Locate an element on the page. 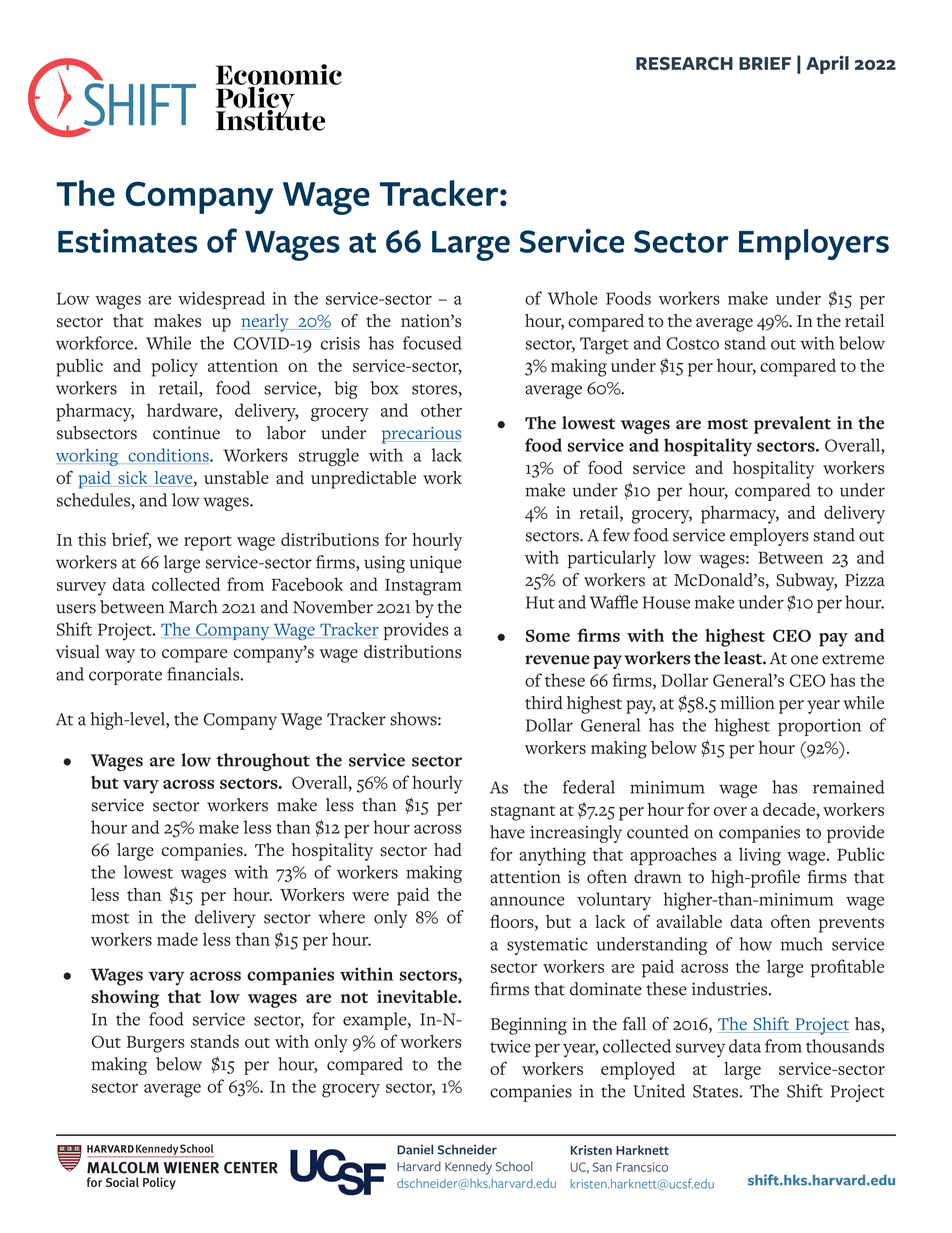 The height and width of the image is (1233, 952). conditions is located at coordinates (169, 456).
